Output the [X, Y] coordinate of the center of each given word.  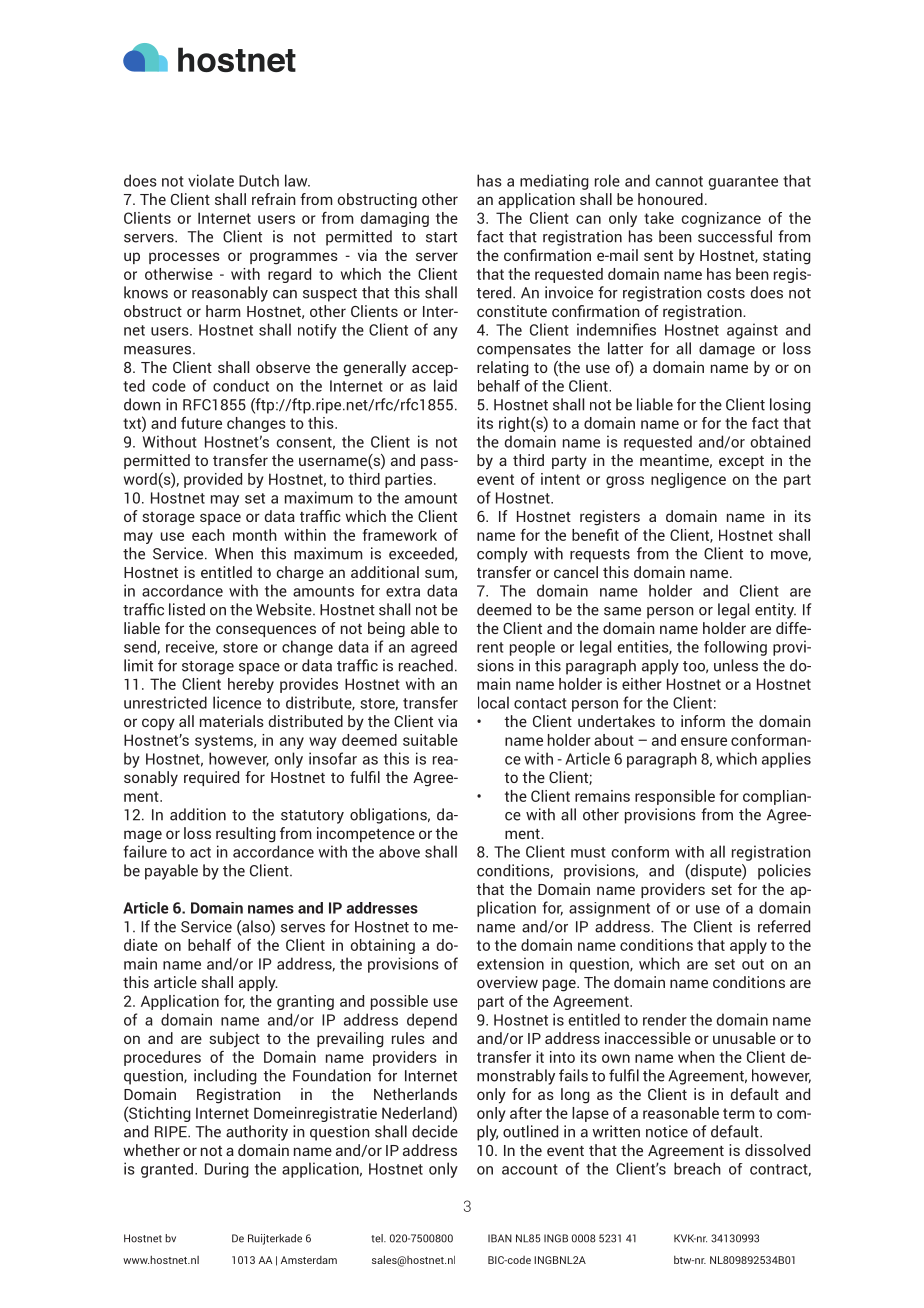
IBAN [500, 1238]
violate [211, 180]
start [441, 237]
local [493, 702]
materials [232, 721]
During [227, 1170]
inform [703, 721]
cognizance [721, 219]
